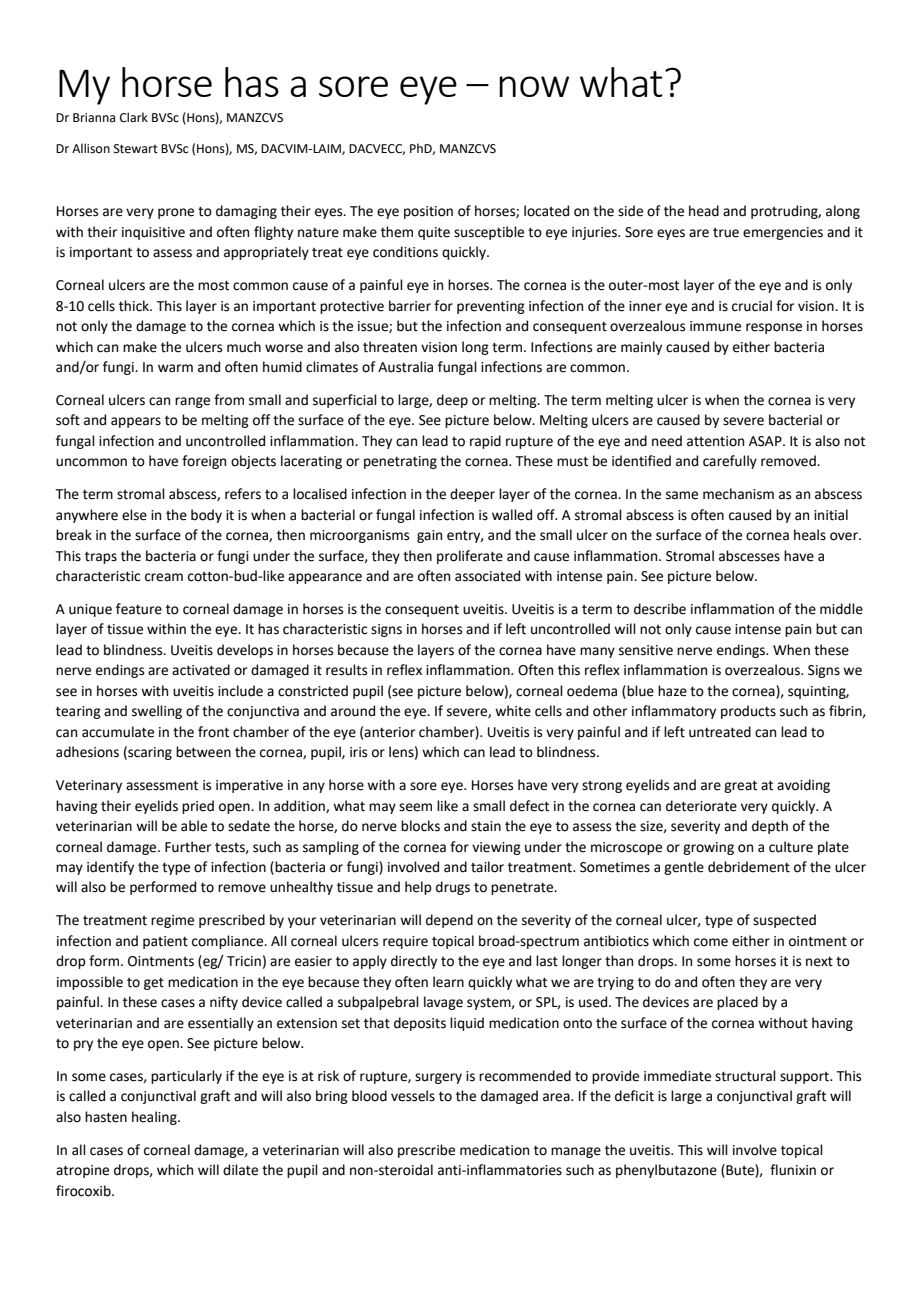  I want to click on now, so click(534, 86).
